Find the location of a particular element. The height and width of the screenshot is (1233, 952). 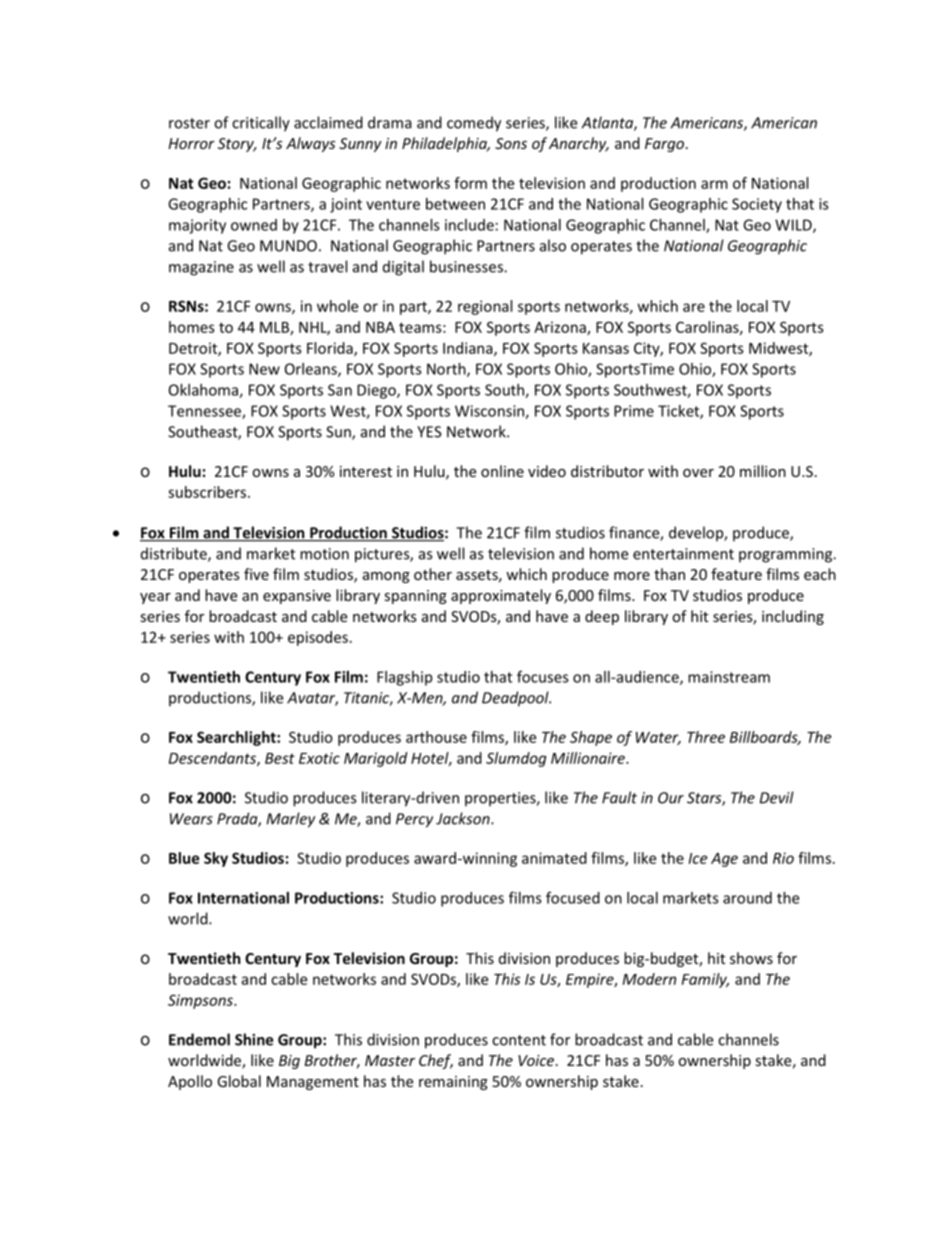

North is located at coordinates (447, 370).
